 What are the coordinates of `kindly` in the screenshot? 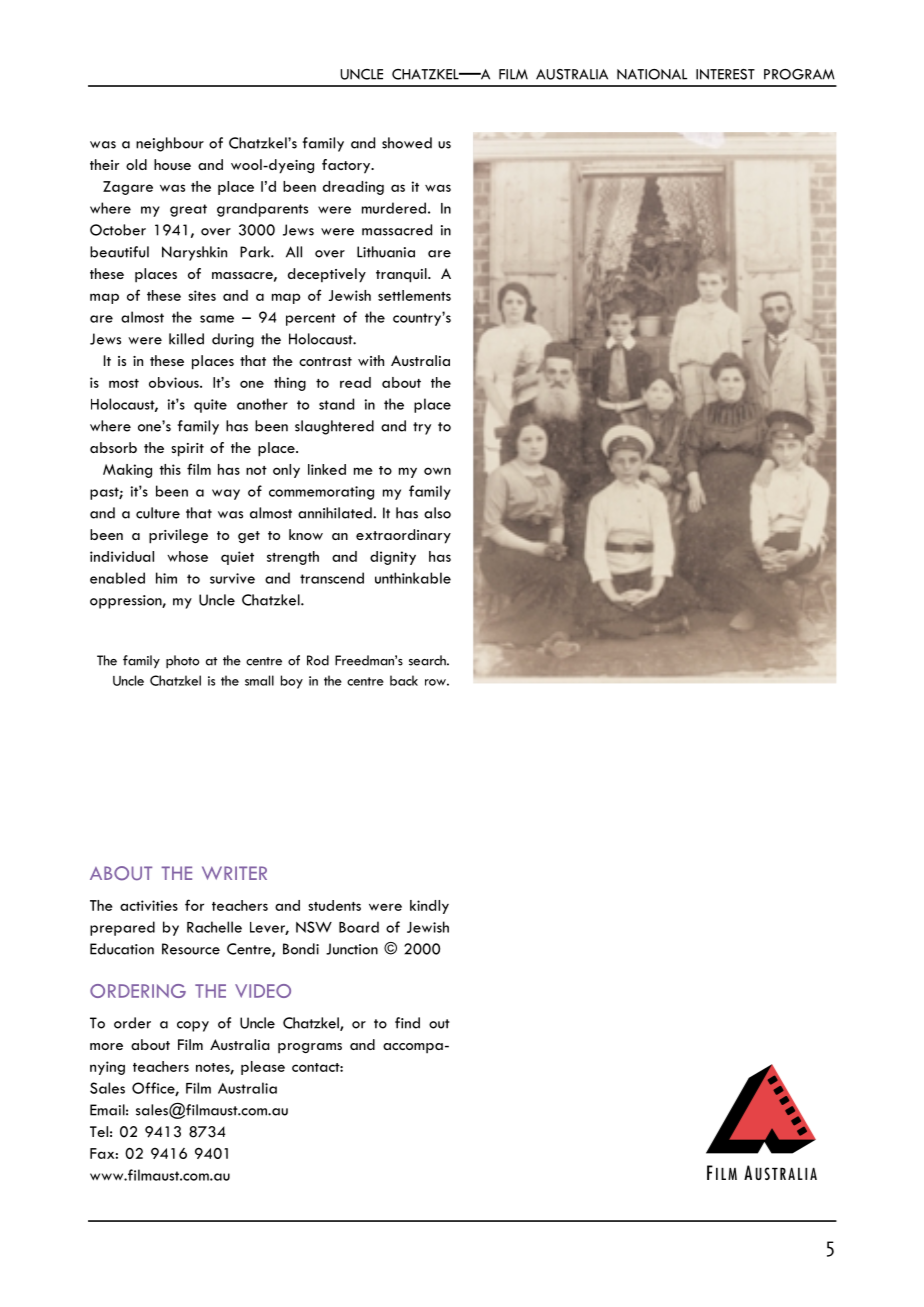 It's located at (429, 907).
